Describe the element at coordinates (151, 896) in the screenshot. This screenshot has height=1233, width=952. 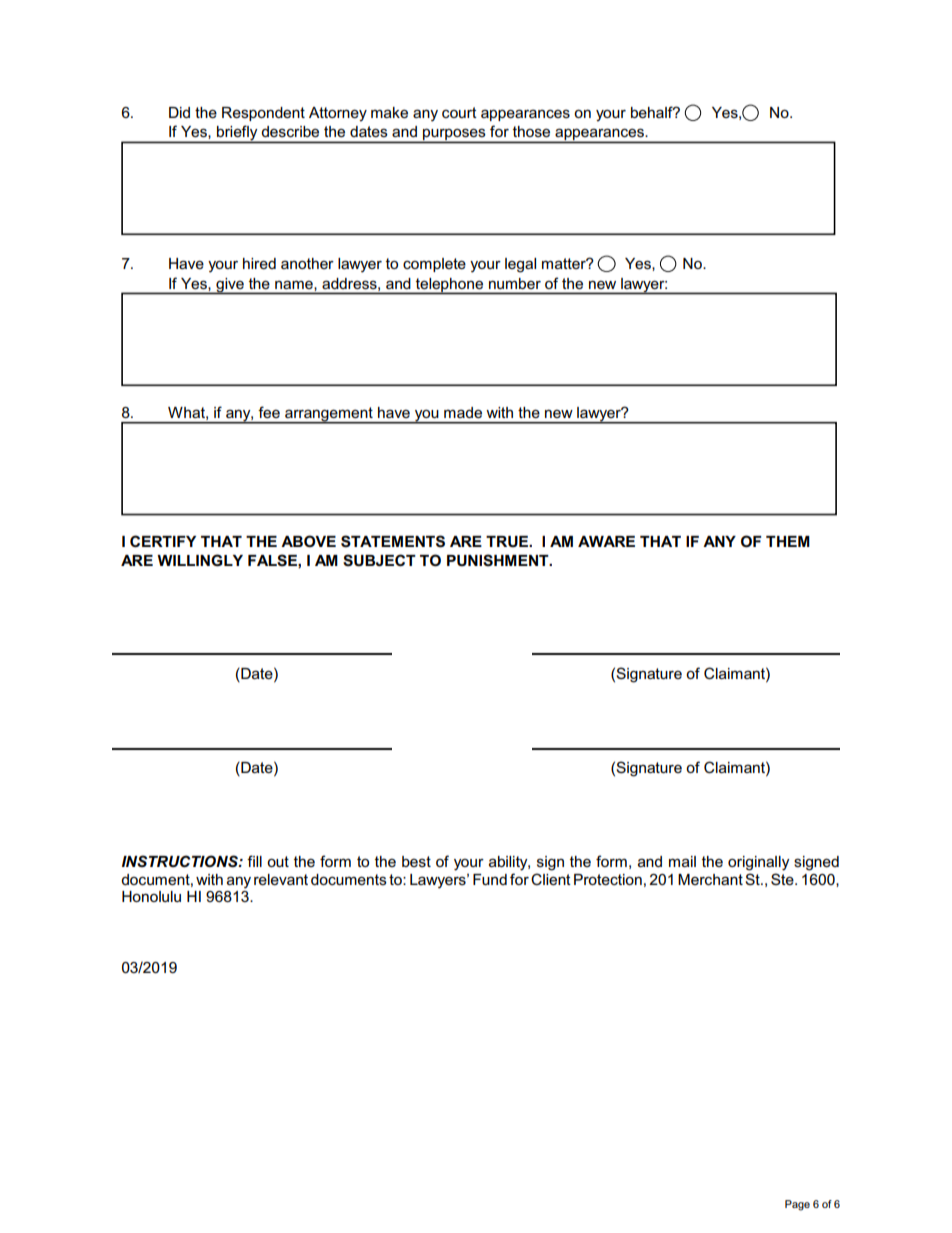
I see `Honolulu` at that location.
